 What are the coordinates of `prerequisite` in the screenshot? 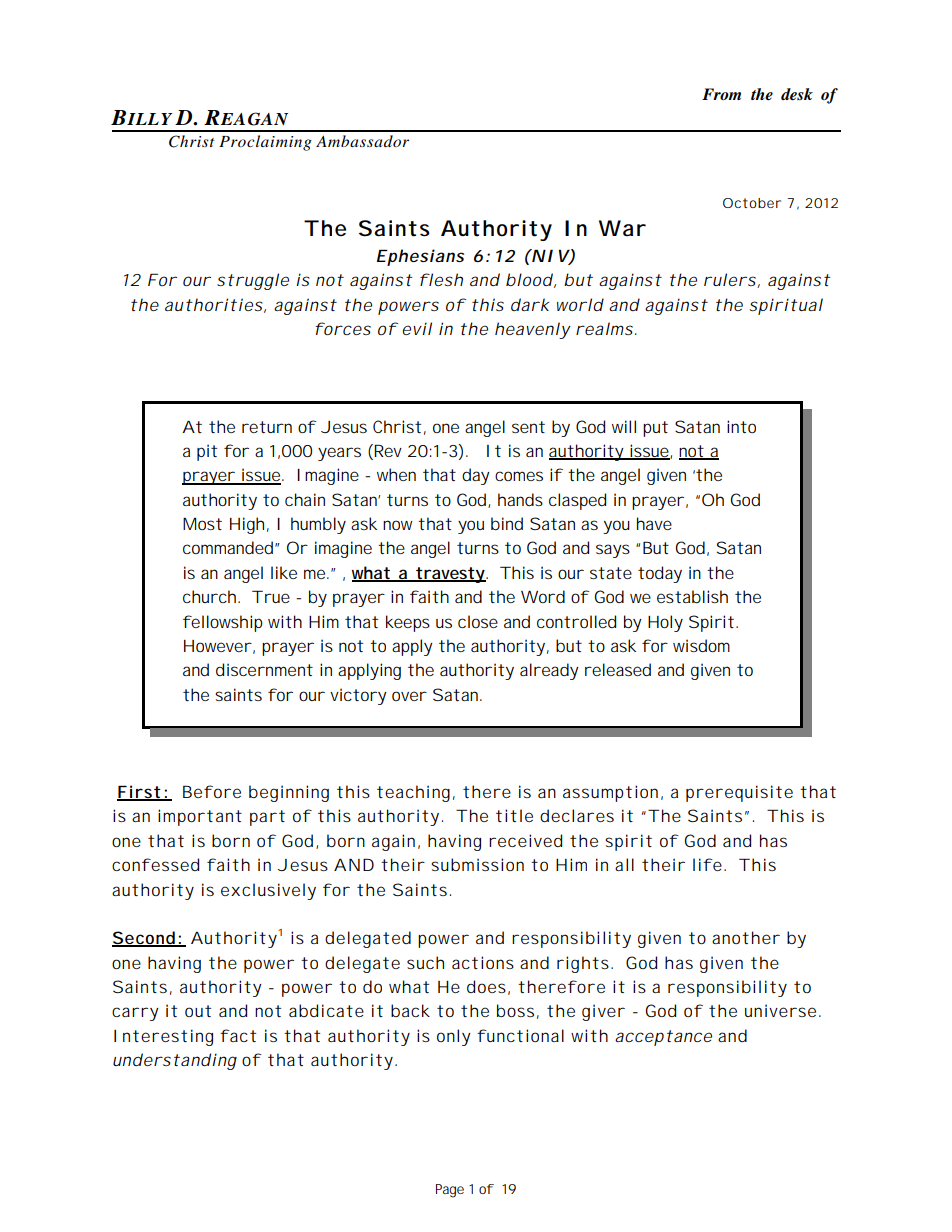 It's located at (739, 793).
